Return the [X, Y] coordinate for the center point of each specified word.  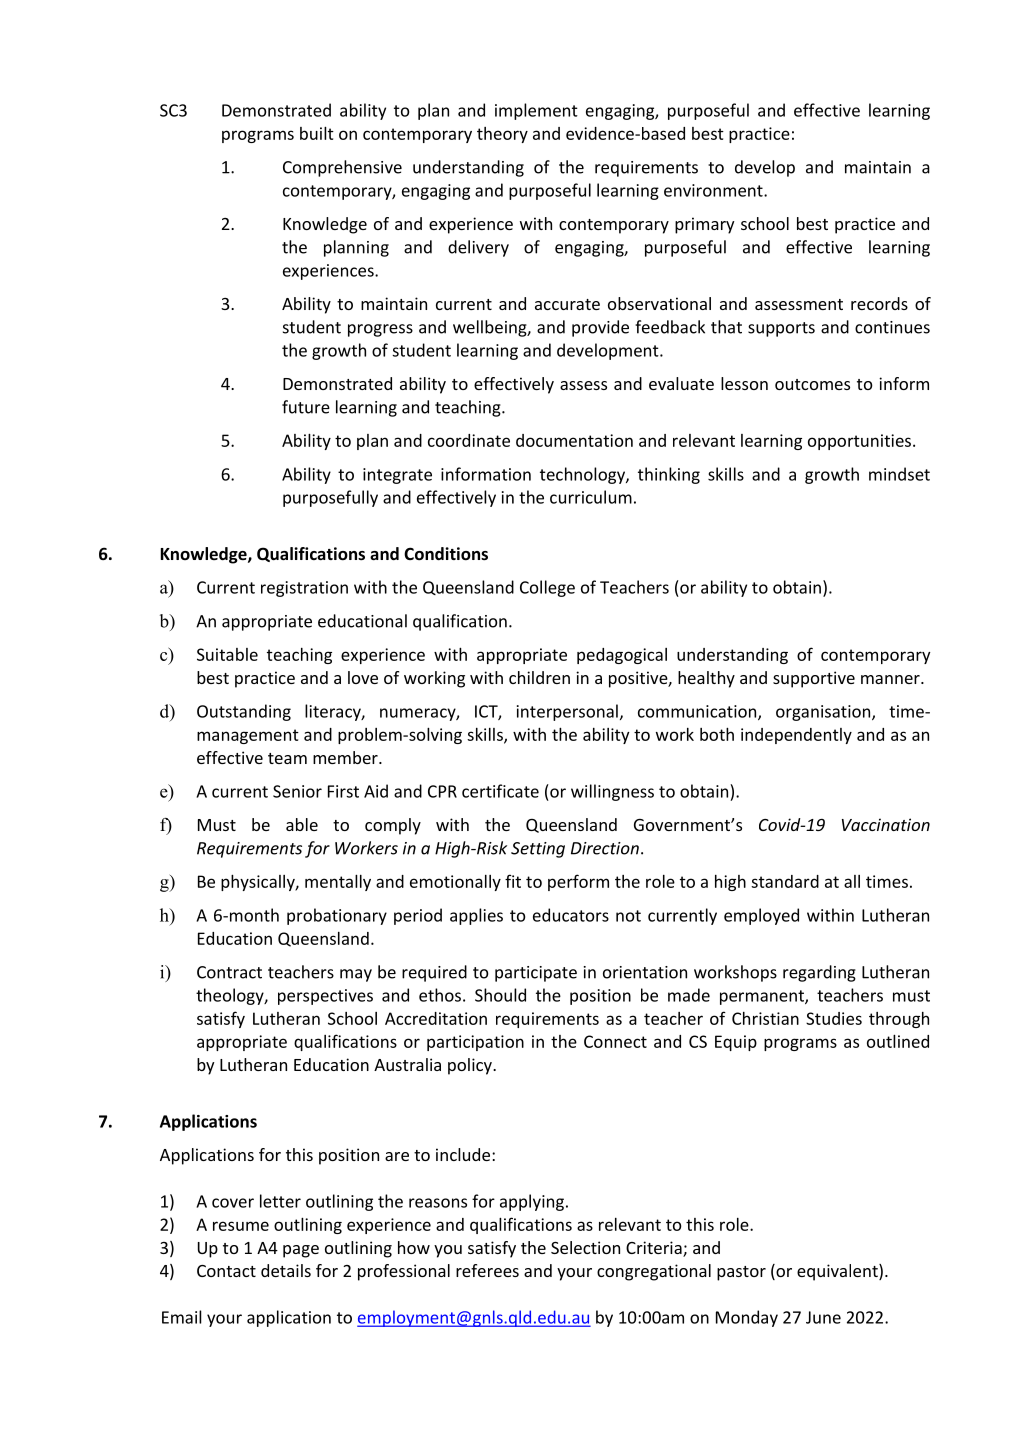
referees [487, 1270]
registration [304, 589]
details [286, 1270]
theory [502, 135]
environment [714, 190]
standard [785, 881]
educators [571, 915]
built [317, 133]
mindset [899, 474]
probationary [337, 916]
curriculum [591, 497]
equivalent [838, 1272]
